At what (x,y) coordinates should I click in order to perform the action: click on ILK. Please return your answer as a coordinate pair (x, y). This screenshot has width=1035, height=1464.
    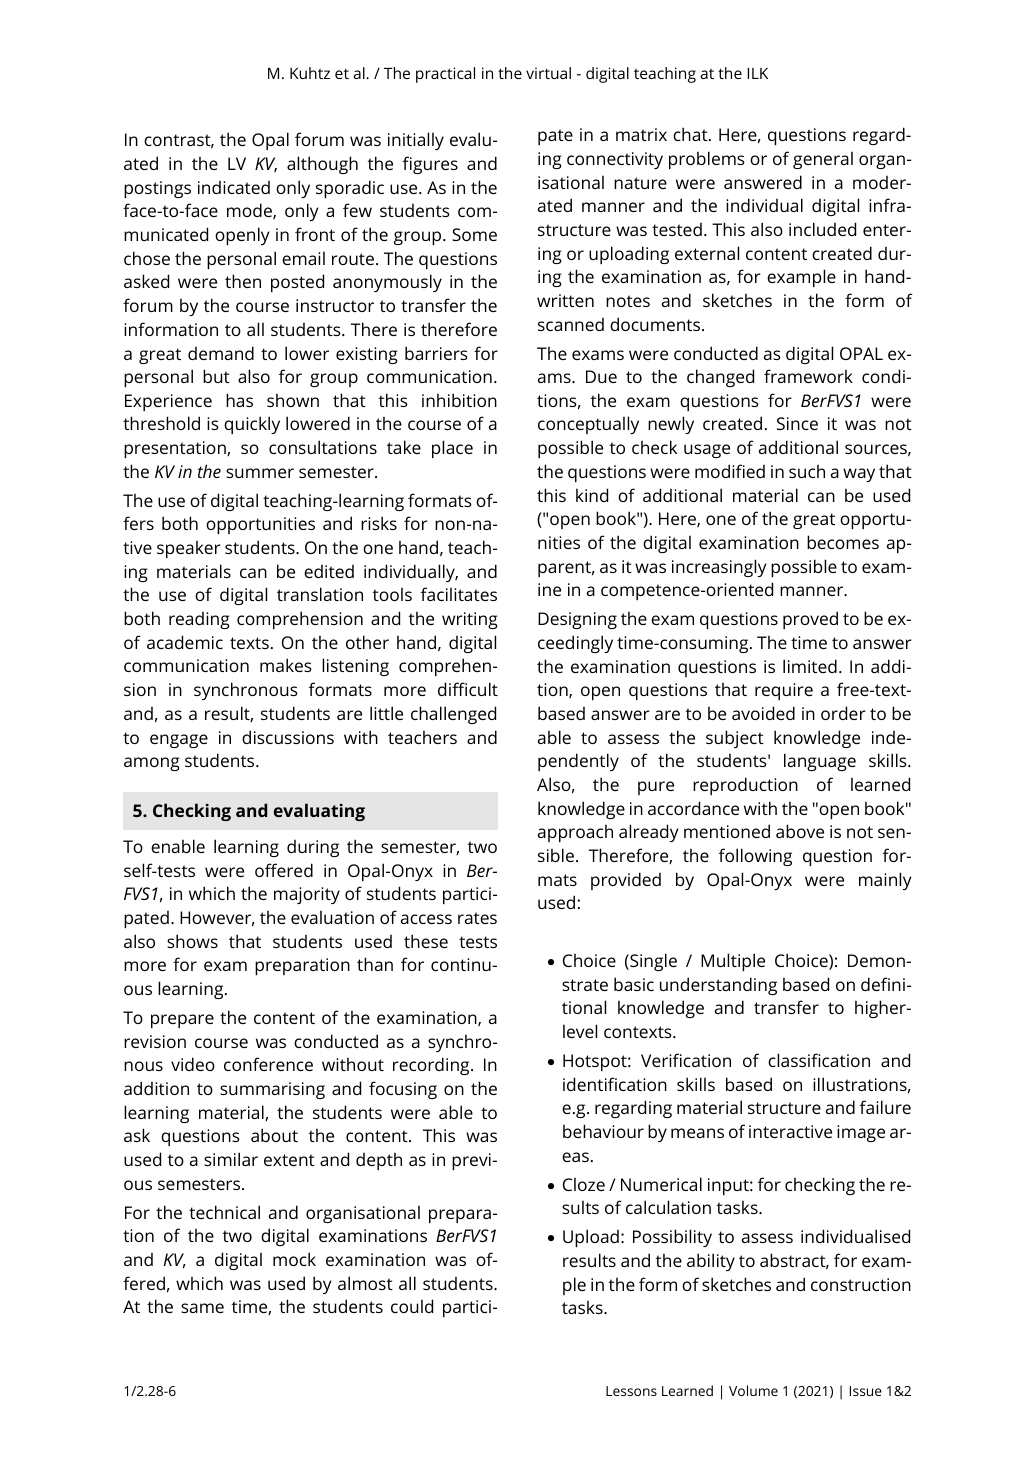
    Looking at the image, I should click on (757, 73).
